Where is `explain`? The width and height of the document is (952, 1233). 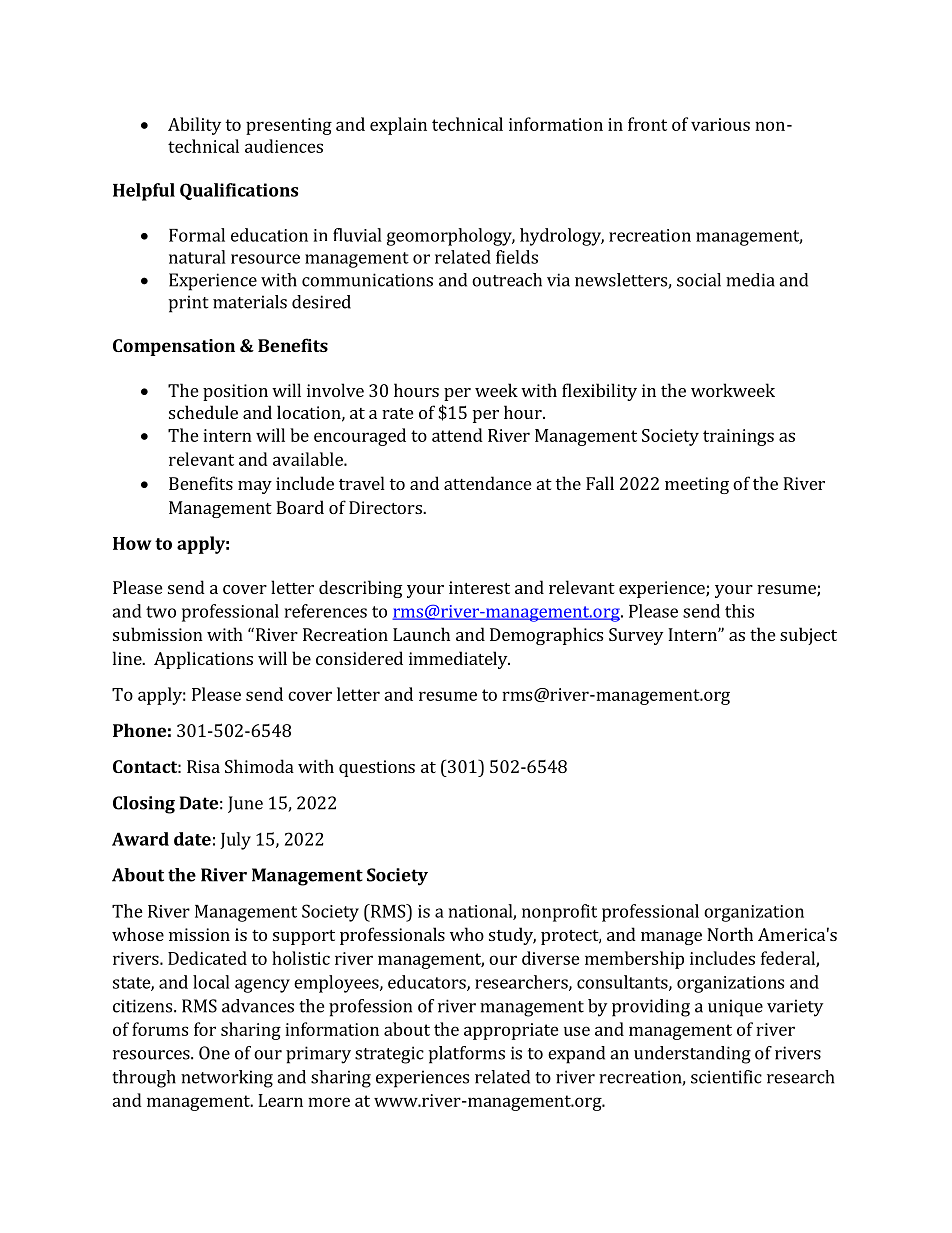 explain is located at coordinates (398, 126).
